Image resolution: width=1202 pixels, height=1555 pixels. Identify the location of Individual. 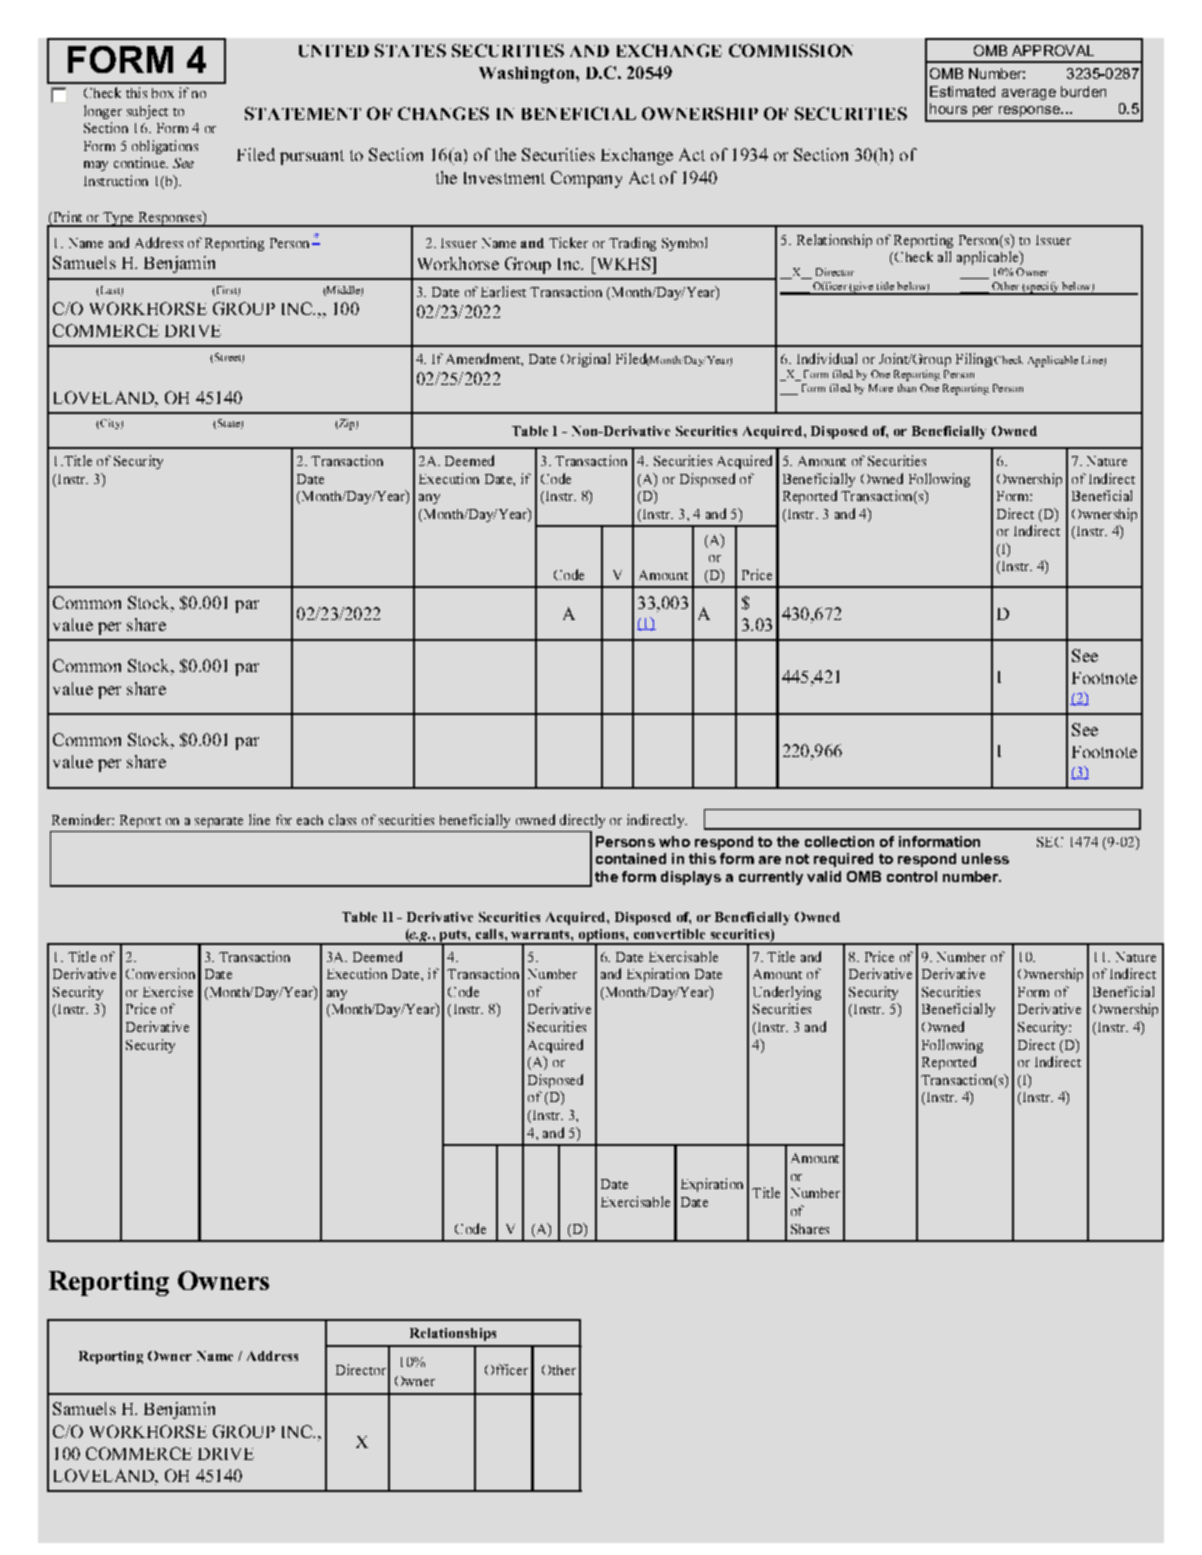
(827, 358).
